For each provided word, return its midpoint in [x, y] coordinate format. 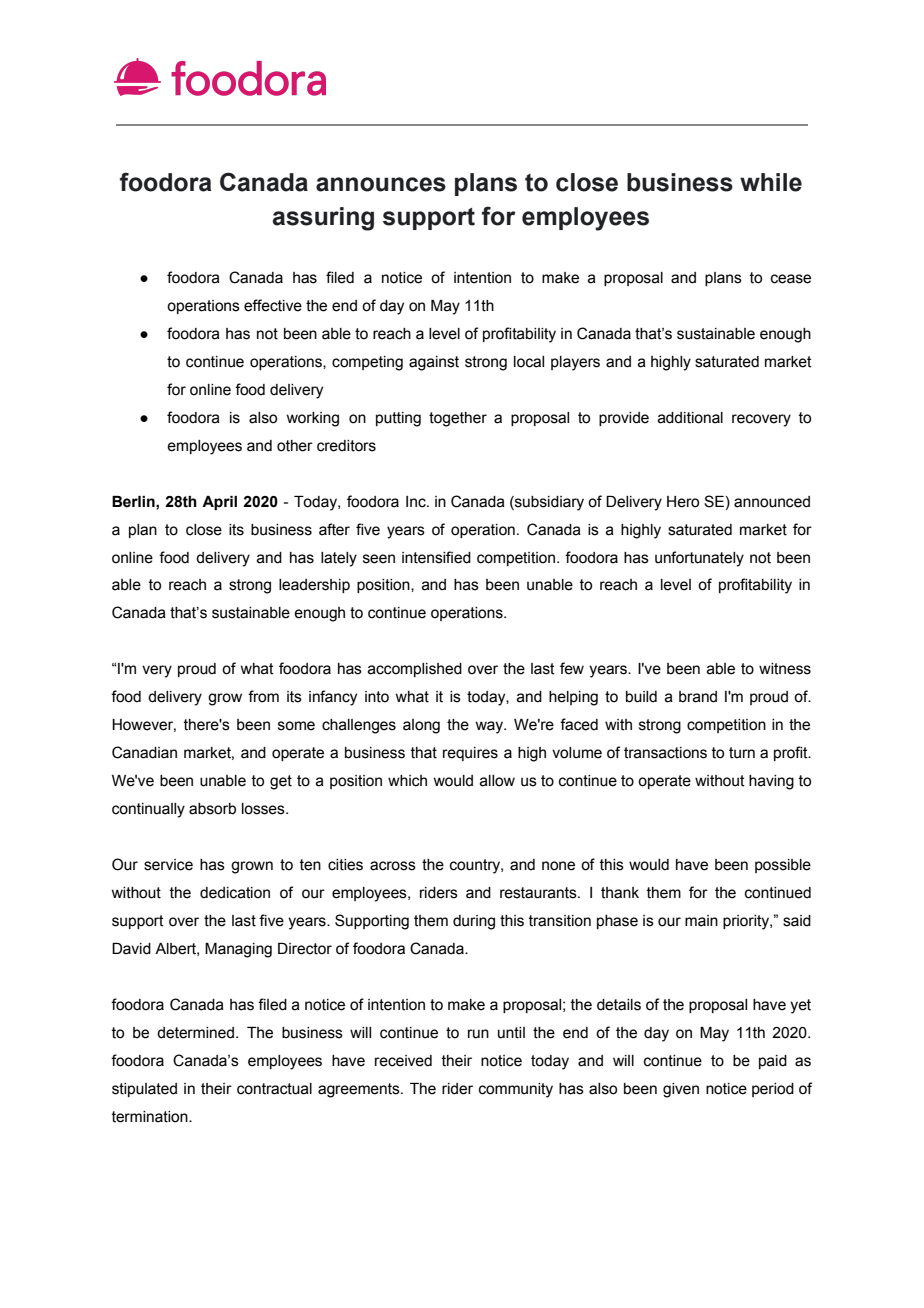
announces [381, 184]
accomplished [415, 670]
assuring [323, 219]
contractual [274, 1089]
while [771, 182]
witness [785, 669]
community [516, 1090]
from [263, 696]
